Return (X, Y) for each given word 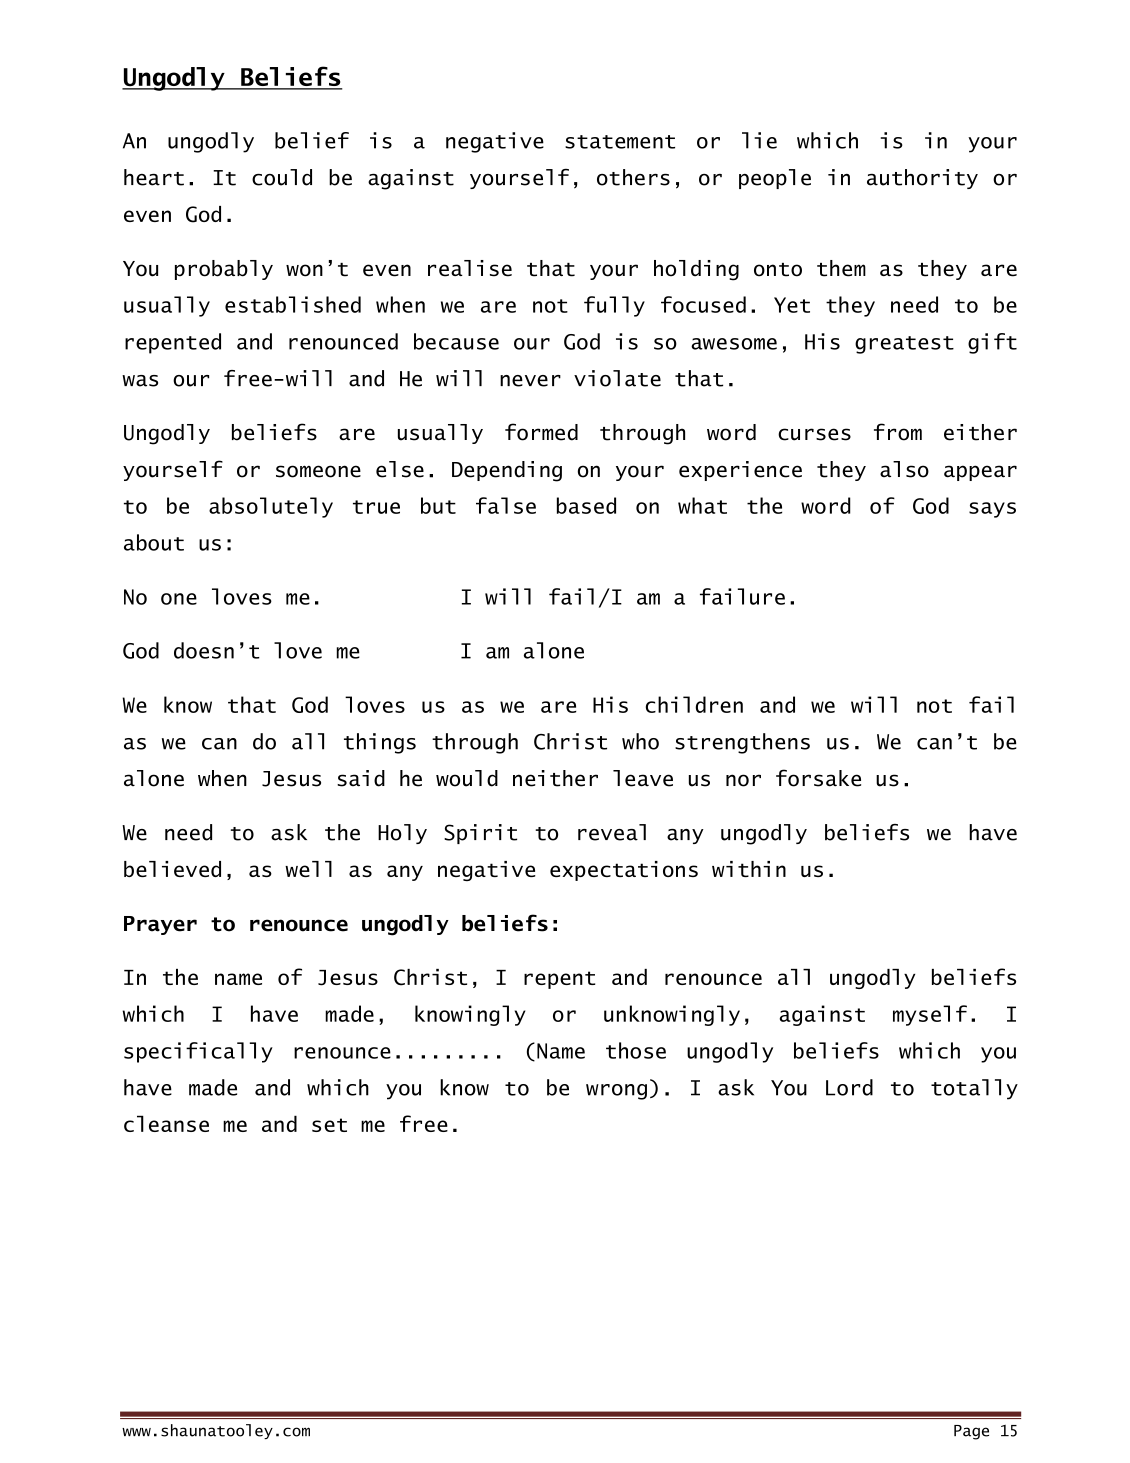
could (282, 177)
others (633, 177)
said (361, 778)
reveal (612, 832)
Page (971, 1432)
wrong (616, 1092)
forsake (818, 778)
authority (922, 179)
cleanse (166, 1123)
